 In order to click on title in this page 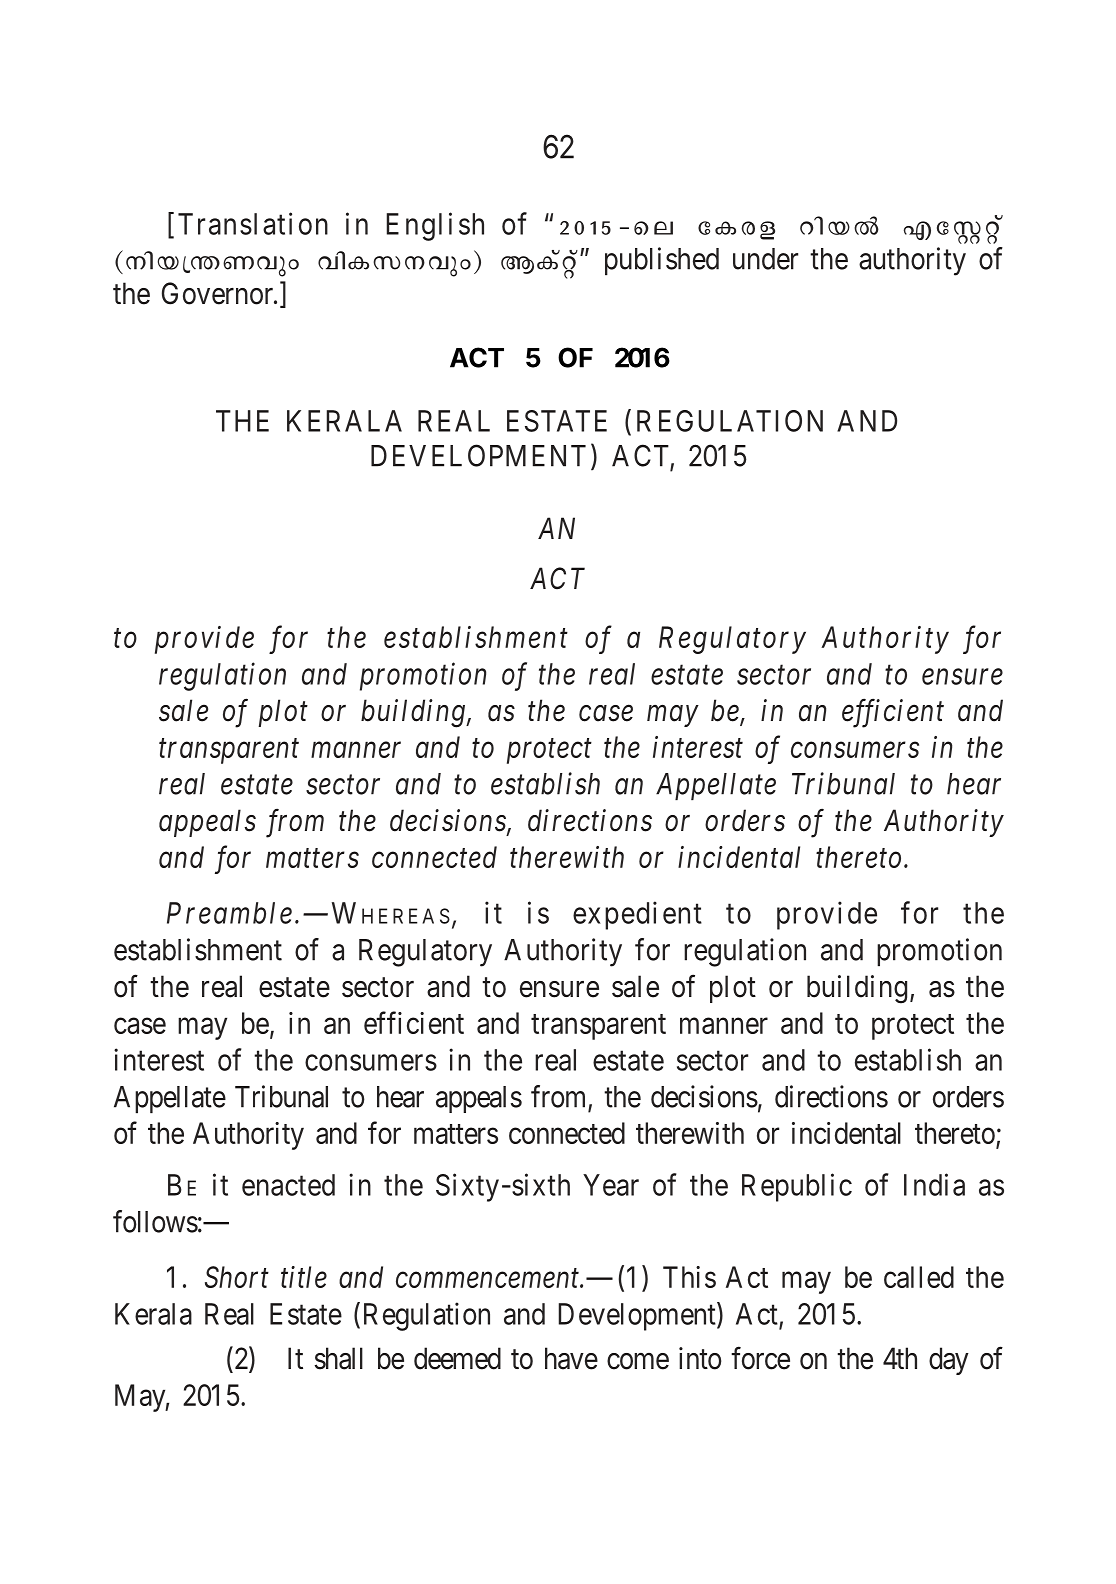, I will do `click(304, 1277)`.
